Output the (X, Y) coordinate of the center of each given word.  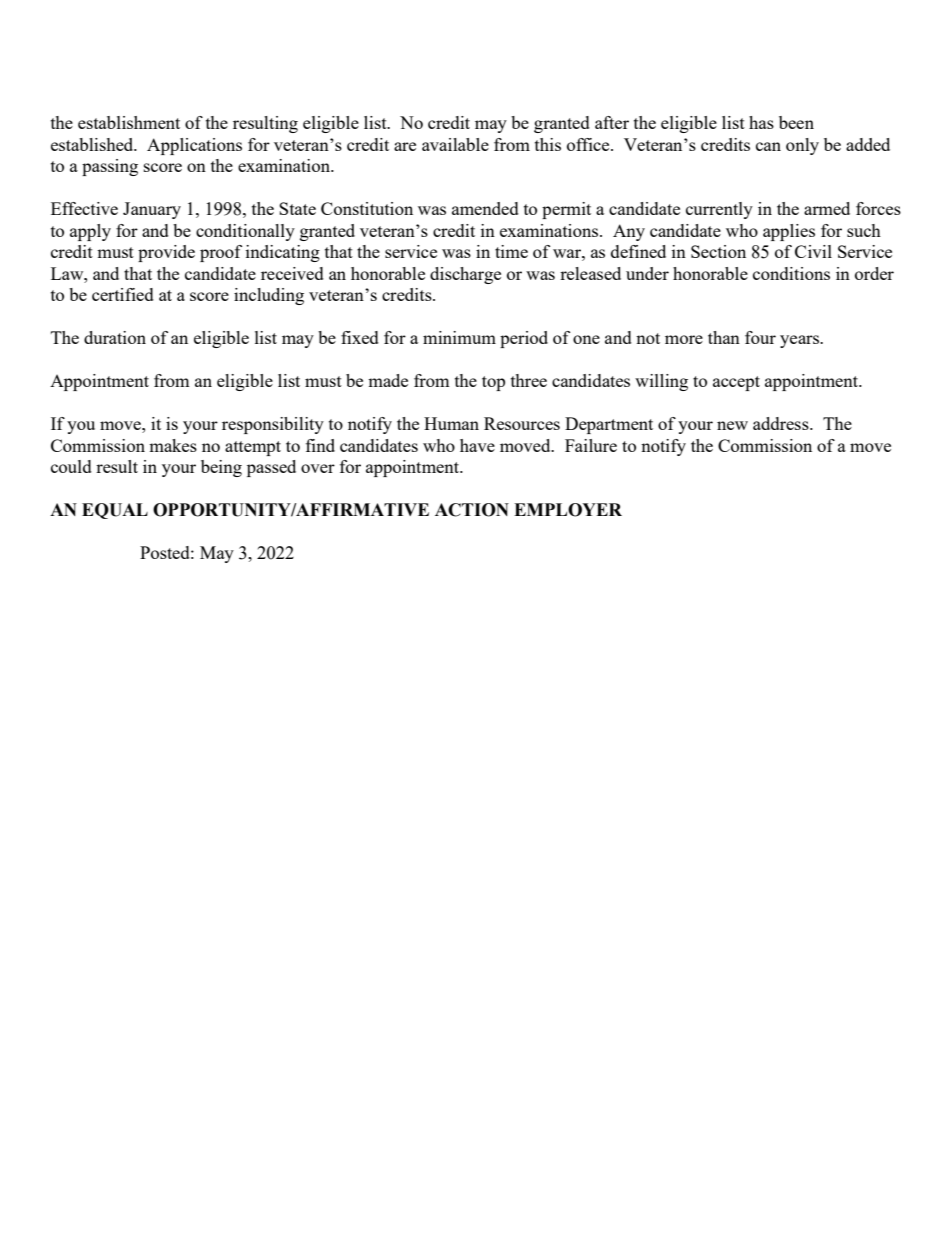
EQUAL (115, 511)
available (455, 144)
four (760, 337)
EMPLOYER (568, 510)
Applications (194, 146)
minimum (459, 337)
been (796, 122)
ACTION (472, 510)
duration (115, 337)
